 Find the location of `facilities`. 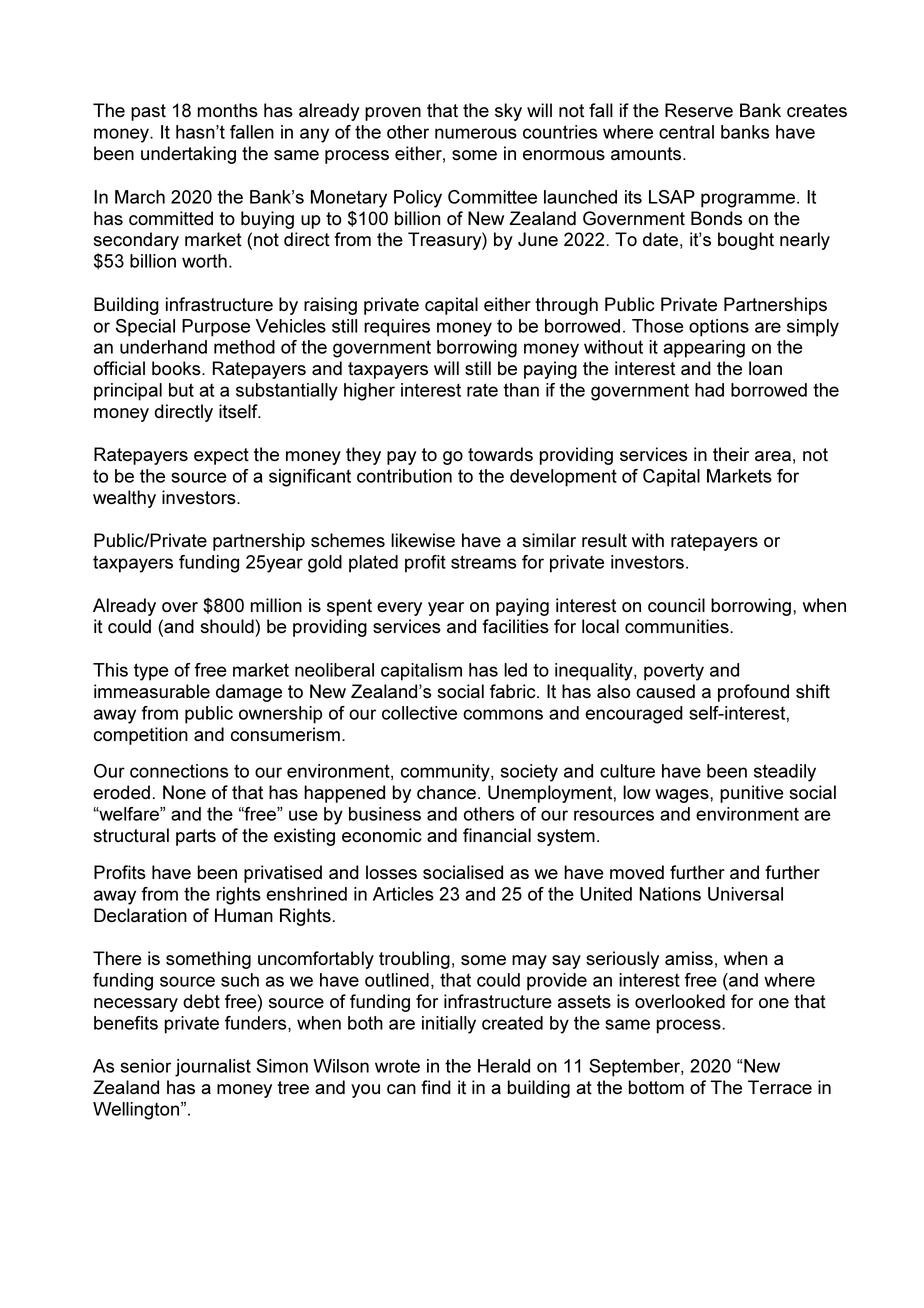

facilities is located at coordinates (516, 626).
